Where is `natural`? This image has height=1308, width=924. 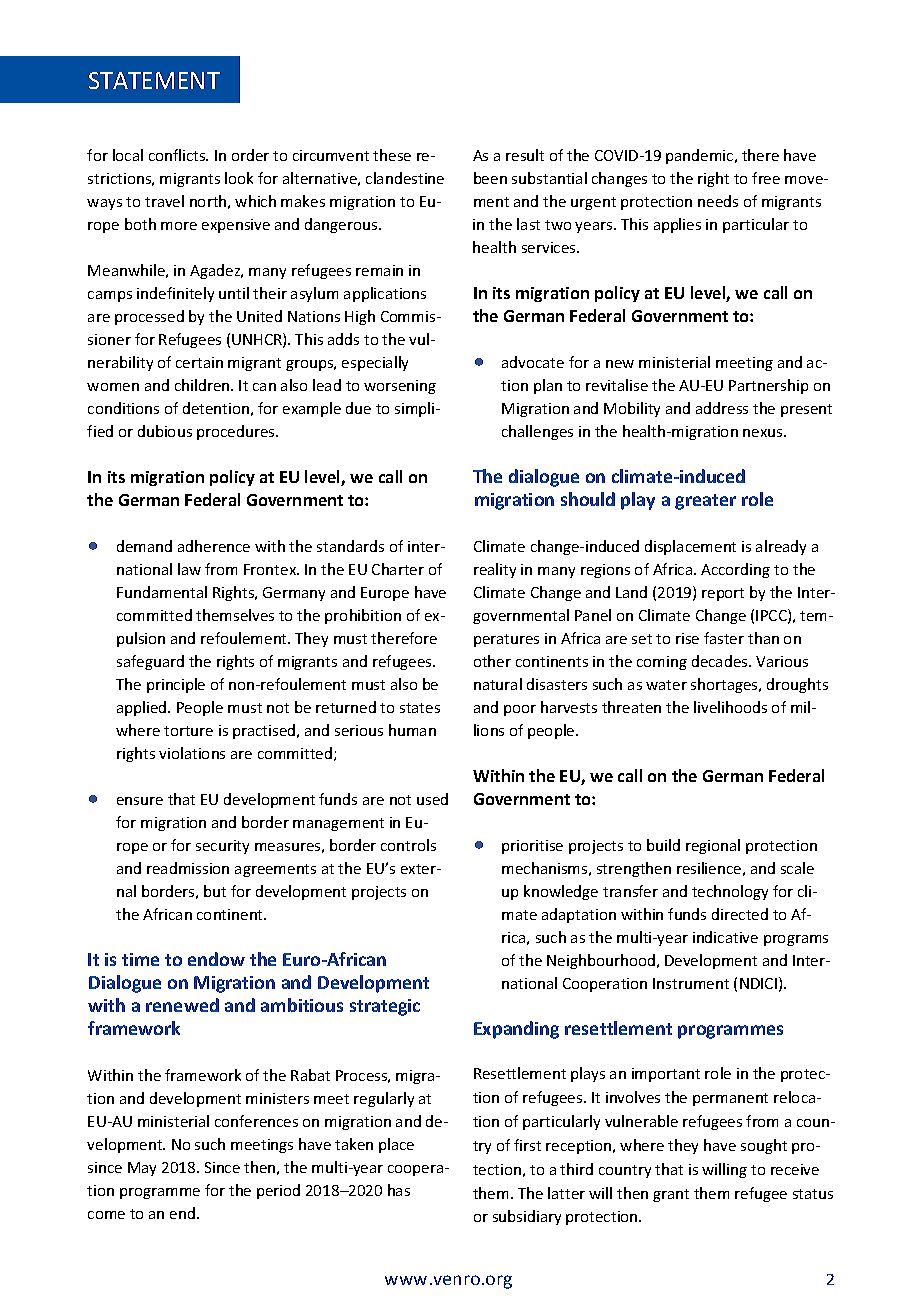
natural is located at coordinates (498, 684).
